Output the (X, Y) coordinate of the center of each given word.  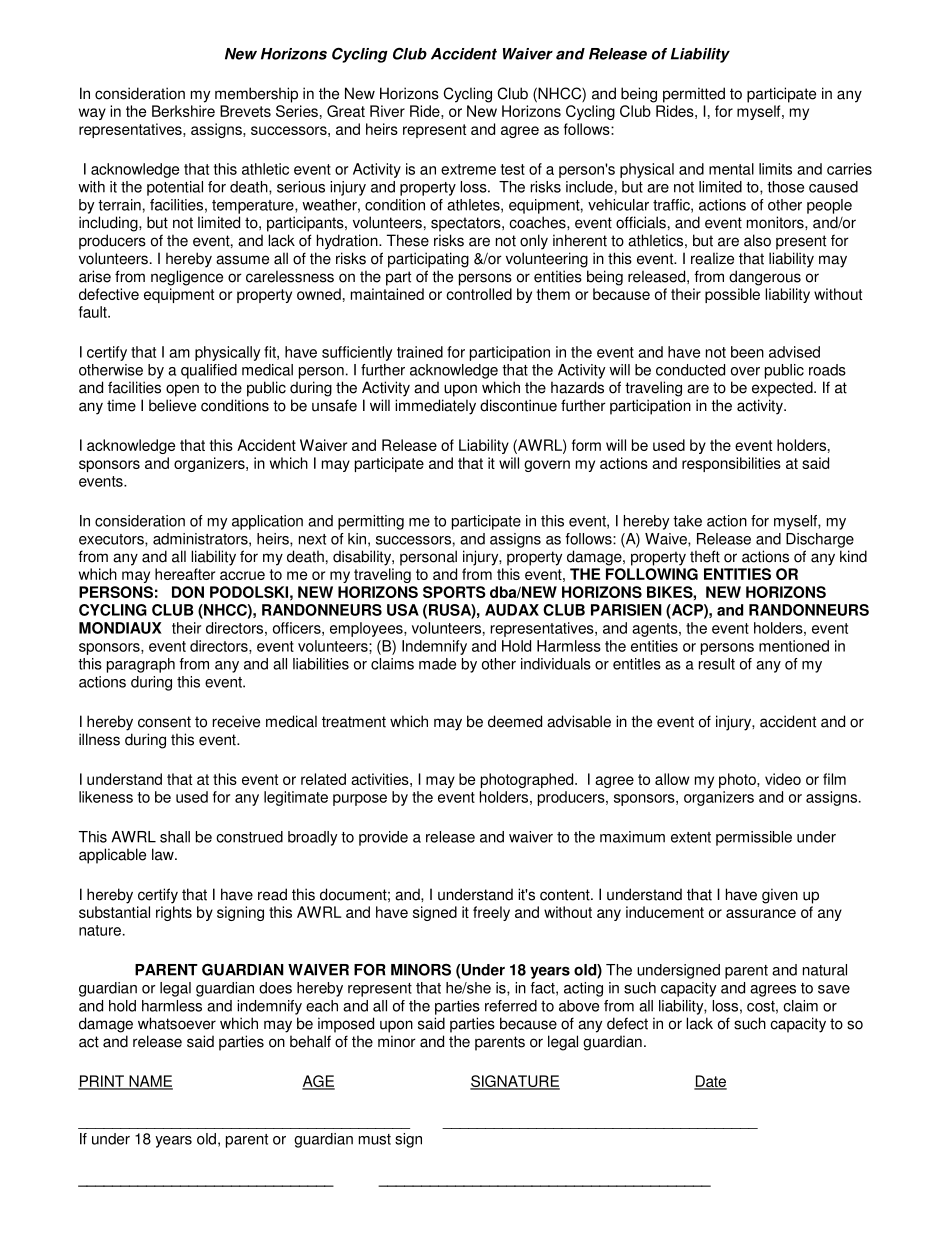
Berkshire (183, 111)
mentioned (794, 646)
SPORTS (454, 592)
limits (775, 169)
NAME (150, 1082)
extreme (468, 169)
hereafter (185, 574)
